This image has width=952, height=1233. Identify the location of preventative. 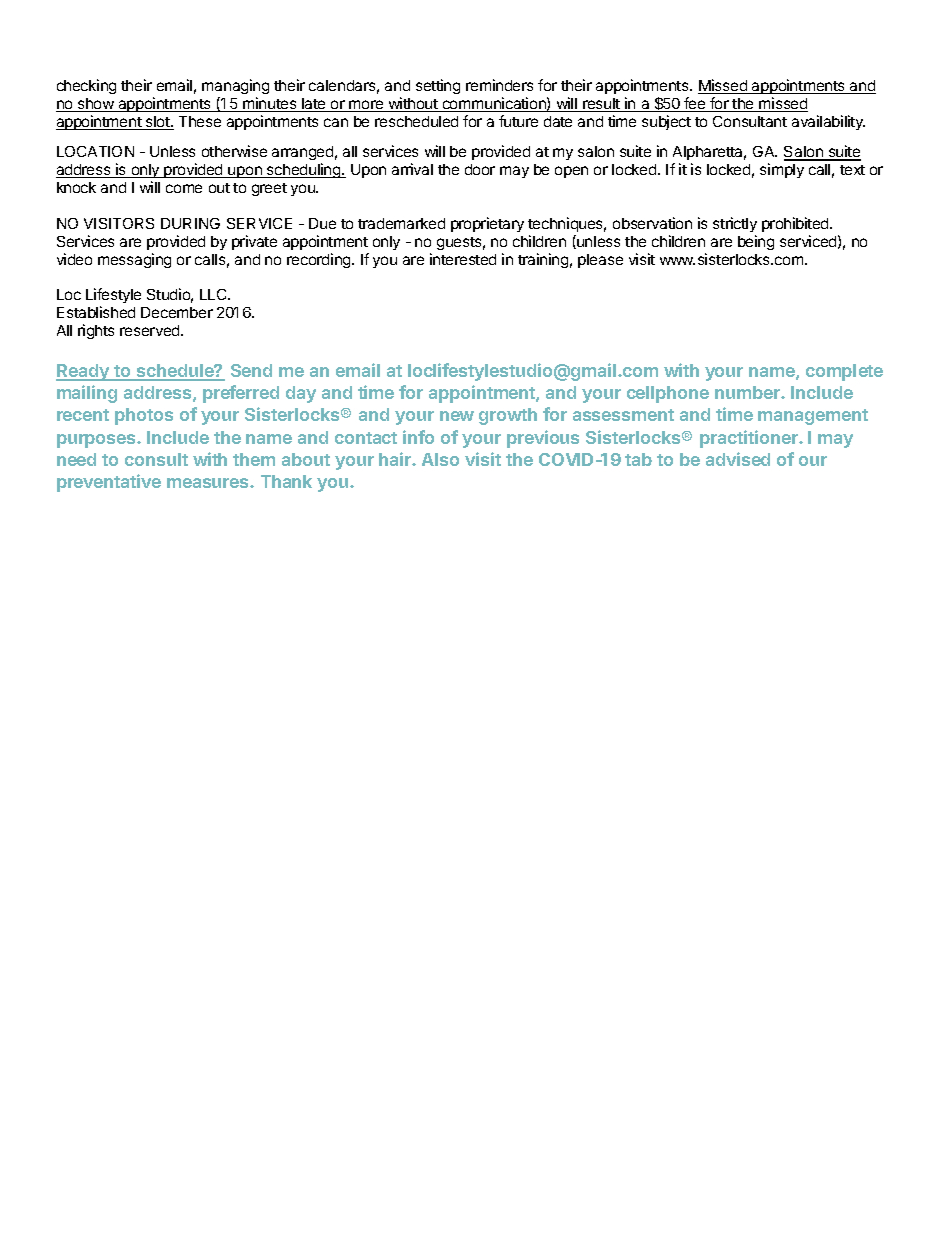
(109, 483).
